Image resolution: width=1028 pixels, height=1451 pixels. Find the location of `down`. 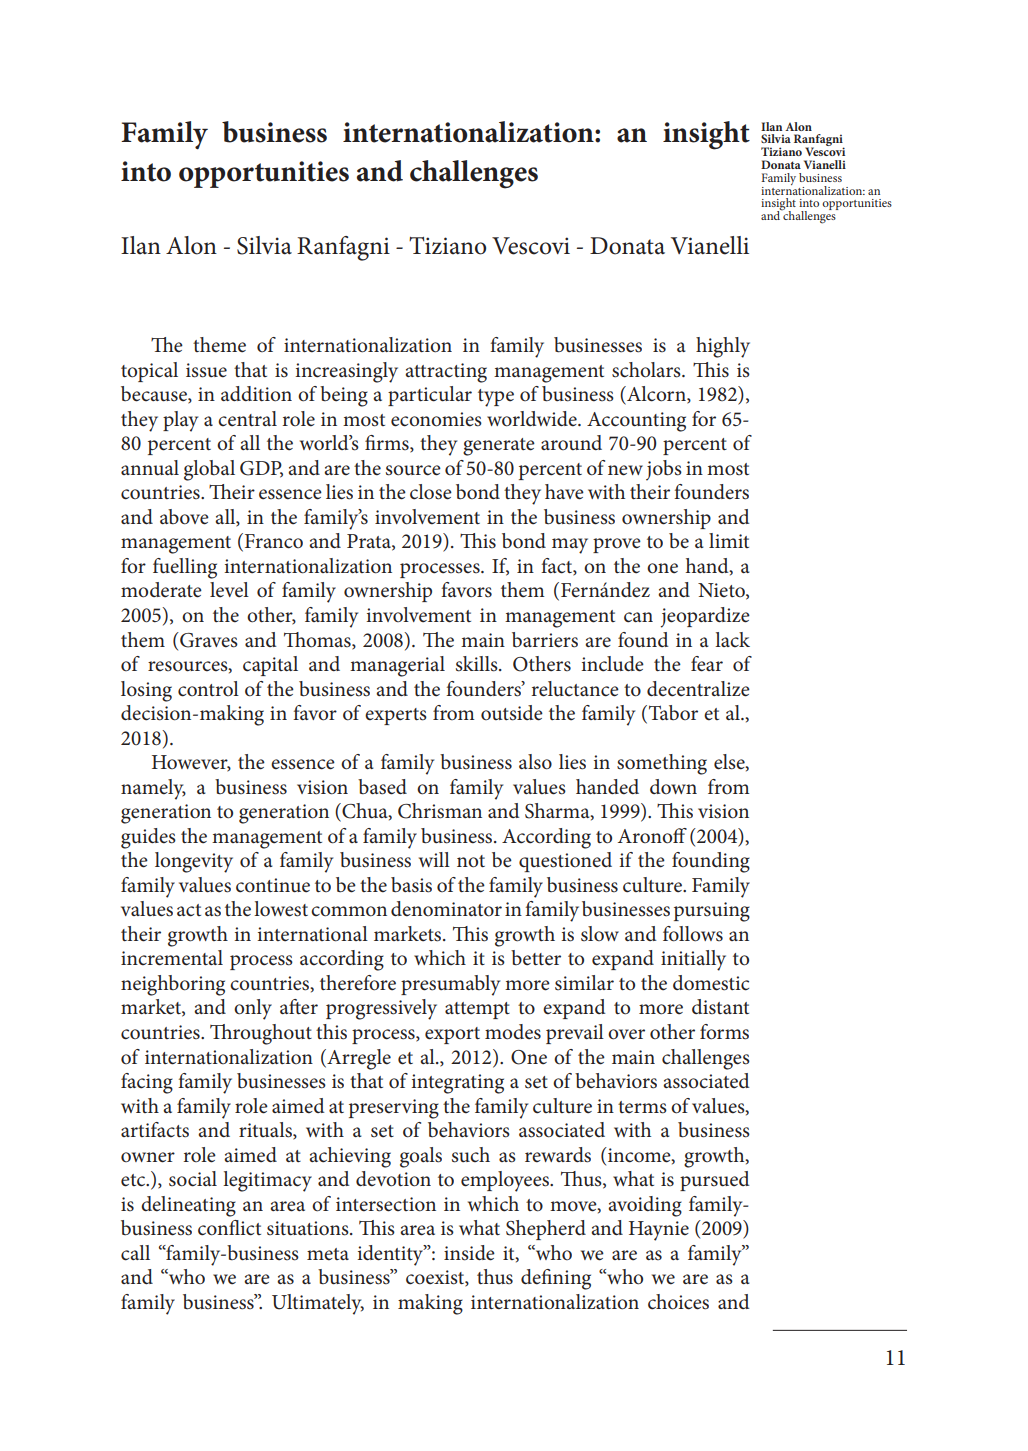

down is located at coordinates (673, 786).
